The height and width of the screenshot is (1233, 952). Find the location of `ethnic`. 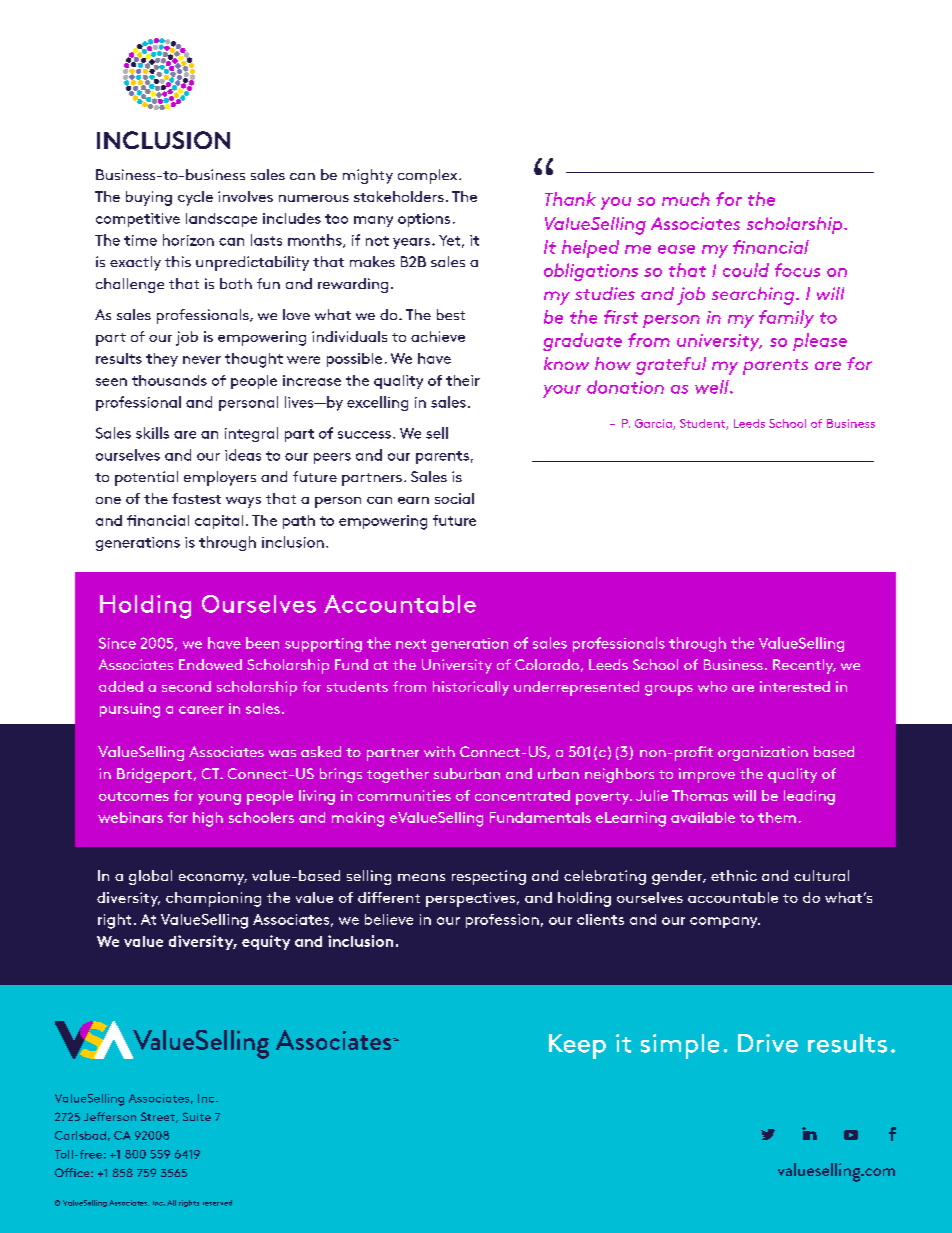

ethnic is located at coordinates (734, 875).
